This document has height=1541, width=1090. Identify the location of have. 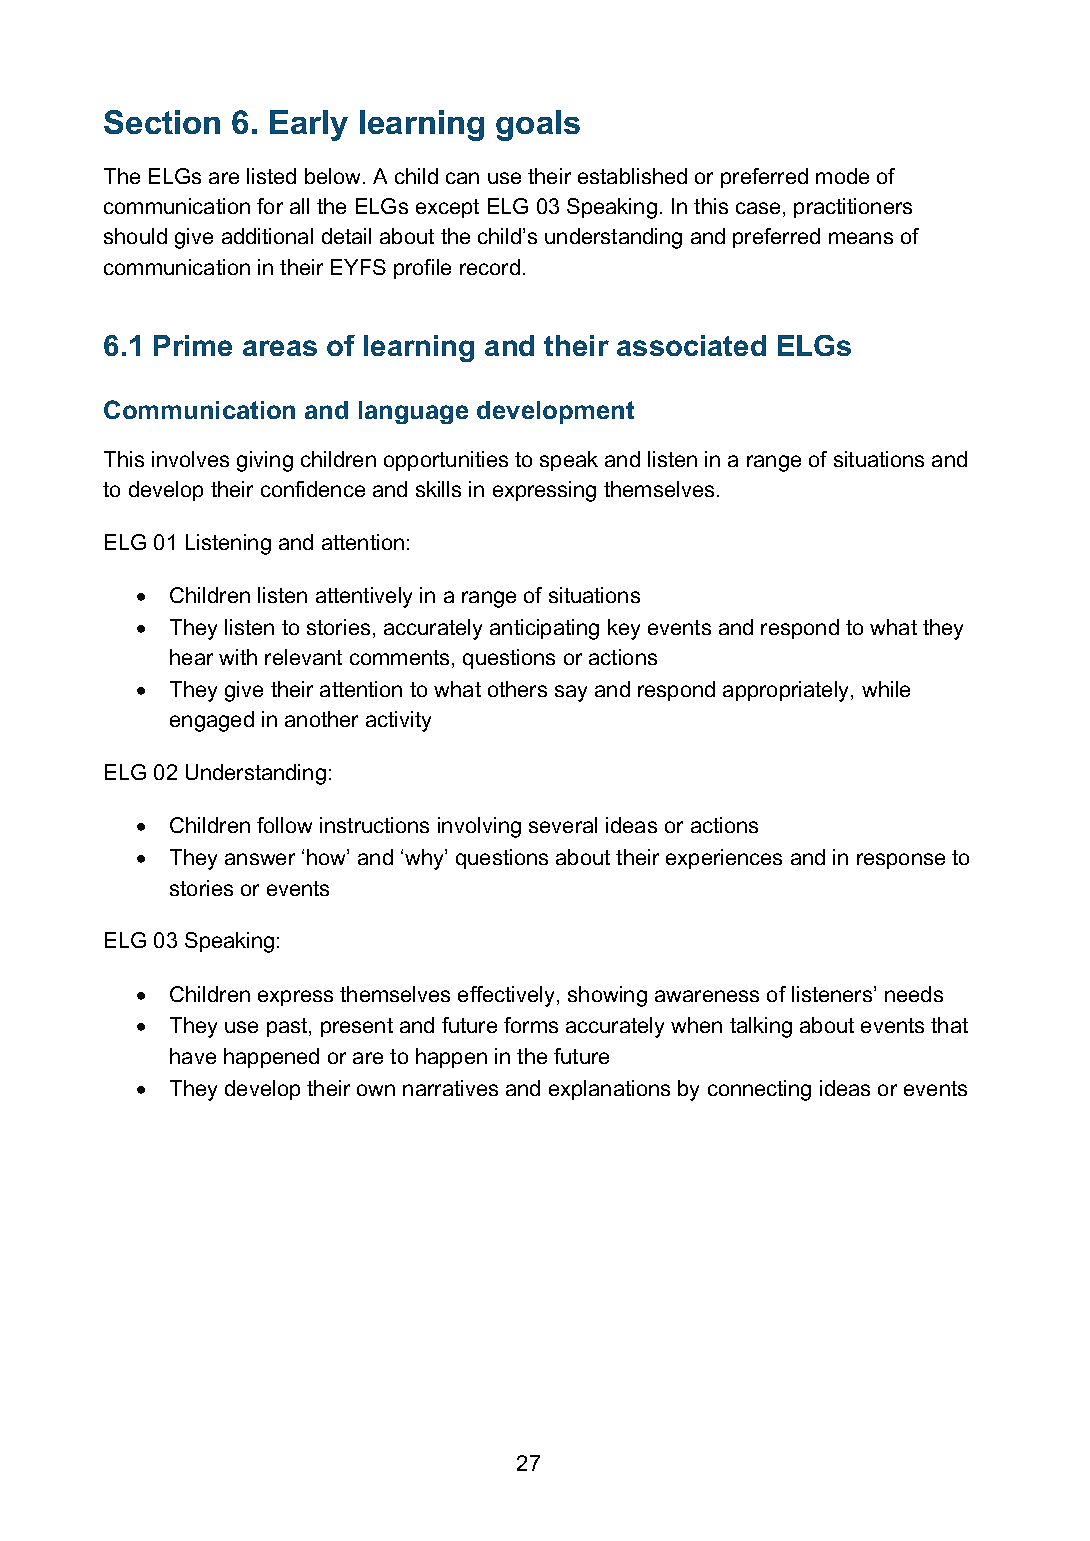
(193, 1056).
